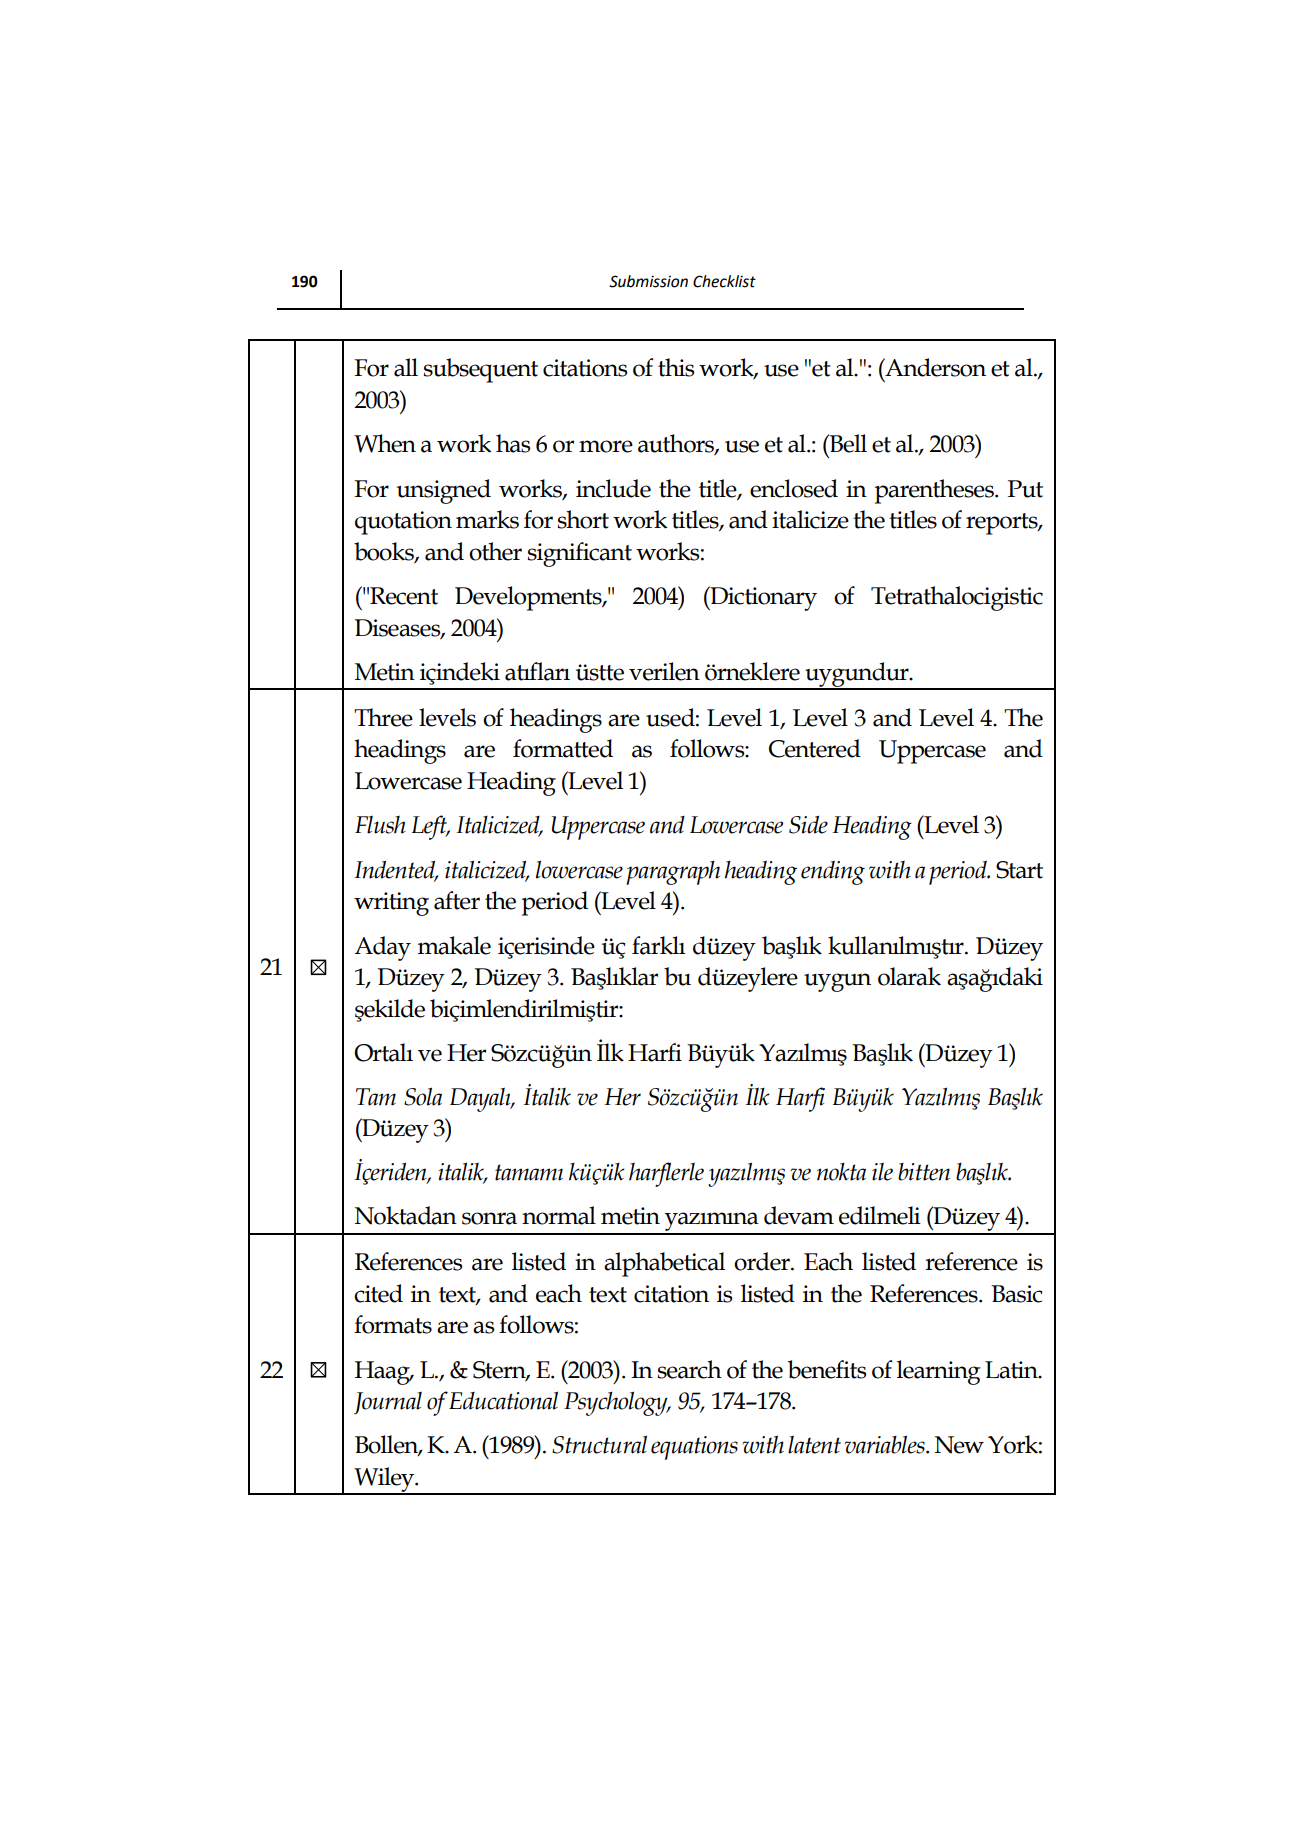 The image size is (1303, 1843). Describe the element at coordinates (724, 281) in the screenshot. I see `Checklist` at that location.
